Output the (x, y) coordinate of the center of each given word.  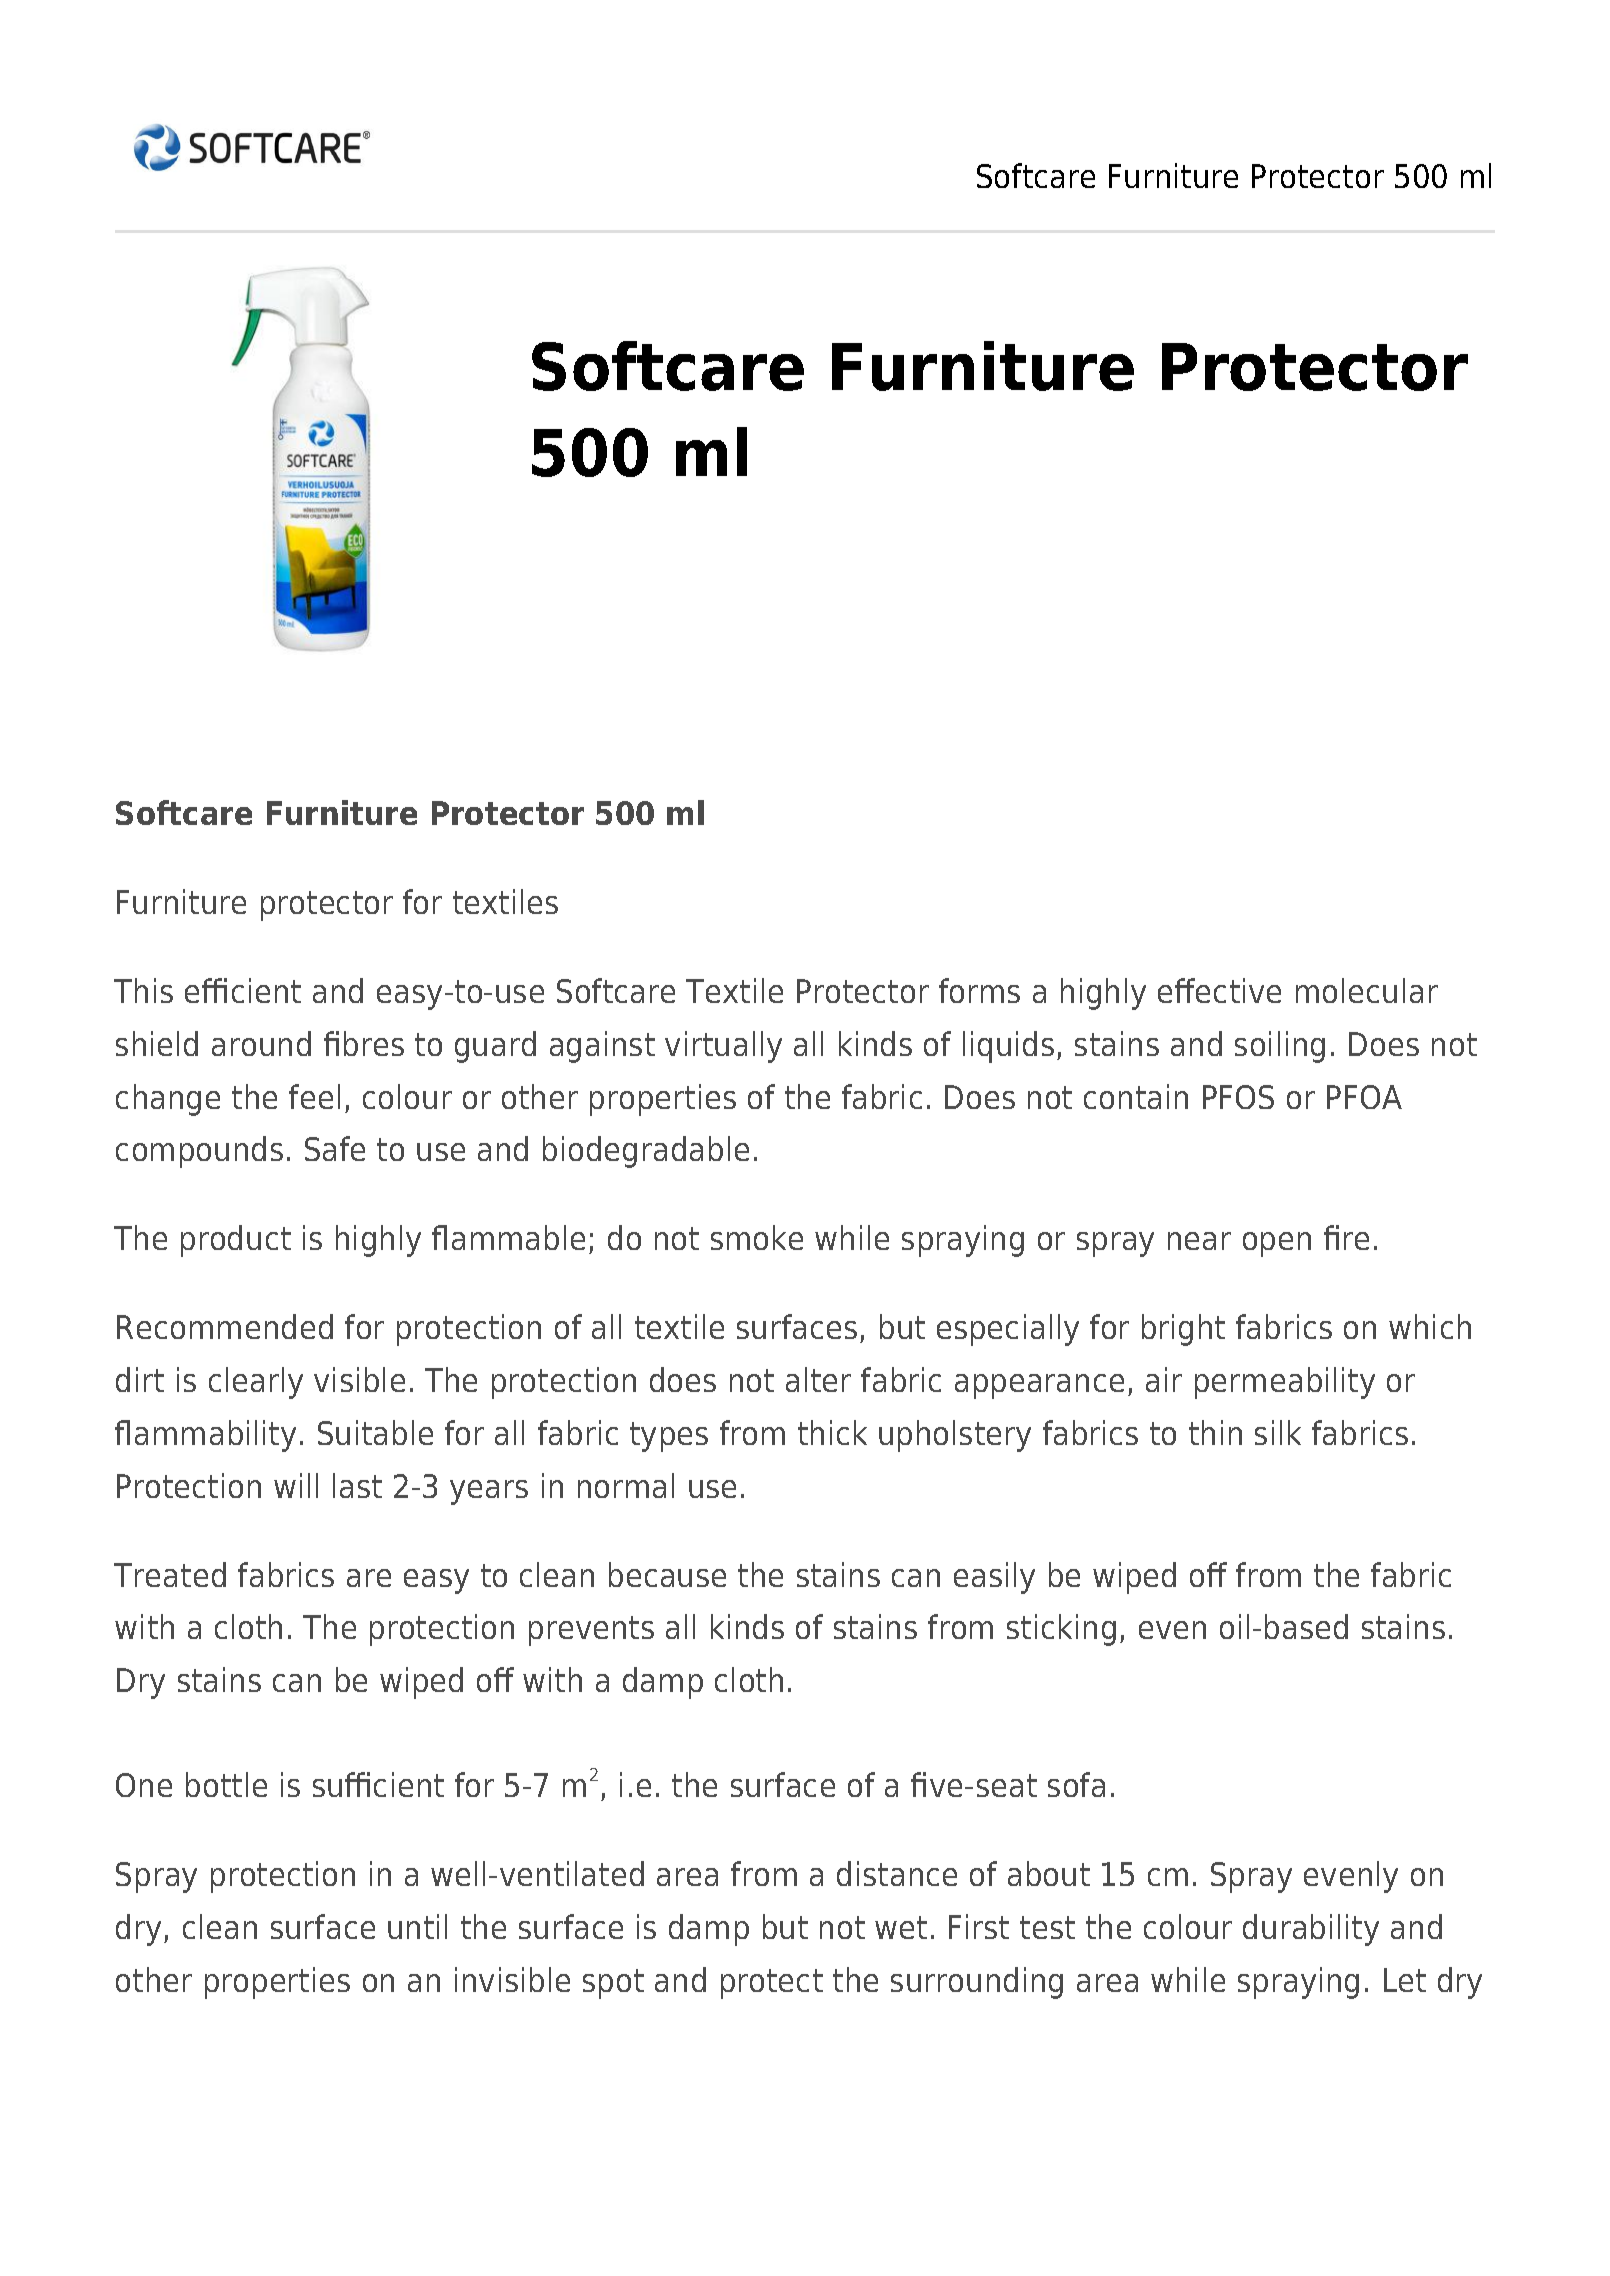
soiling (1280, 1047)
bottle (226, 1784)
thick (832, 1432)
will (296, 1485)
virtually (723, 1047)
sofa (1076, 1784)
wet (901, 1927)
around (261, 1043)
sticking (1061, 1630)
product (236, 1241)
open (1277, 1244)
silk (1278, 1432)
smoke (757, 1237)
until (417, 1926)
